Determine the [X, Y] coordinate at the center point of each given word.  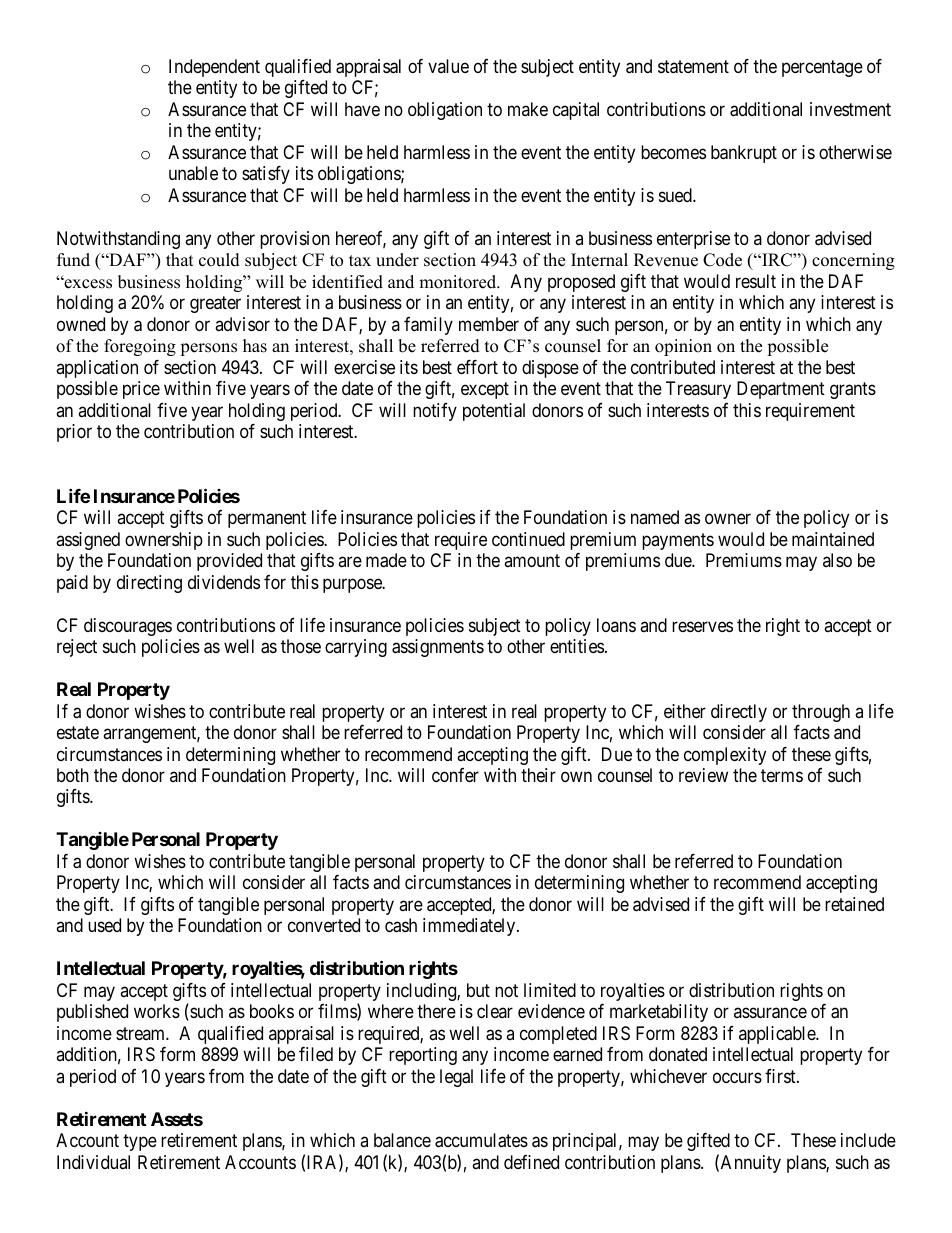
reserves [702, 626]
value [448, 66]
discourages [128, 627]
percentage [822, 68]
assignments [438, 648]
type [140, 1142]
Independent [214, 68]
